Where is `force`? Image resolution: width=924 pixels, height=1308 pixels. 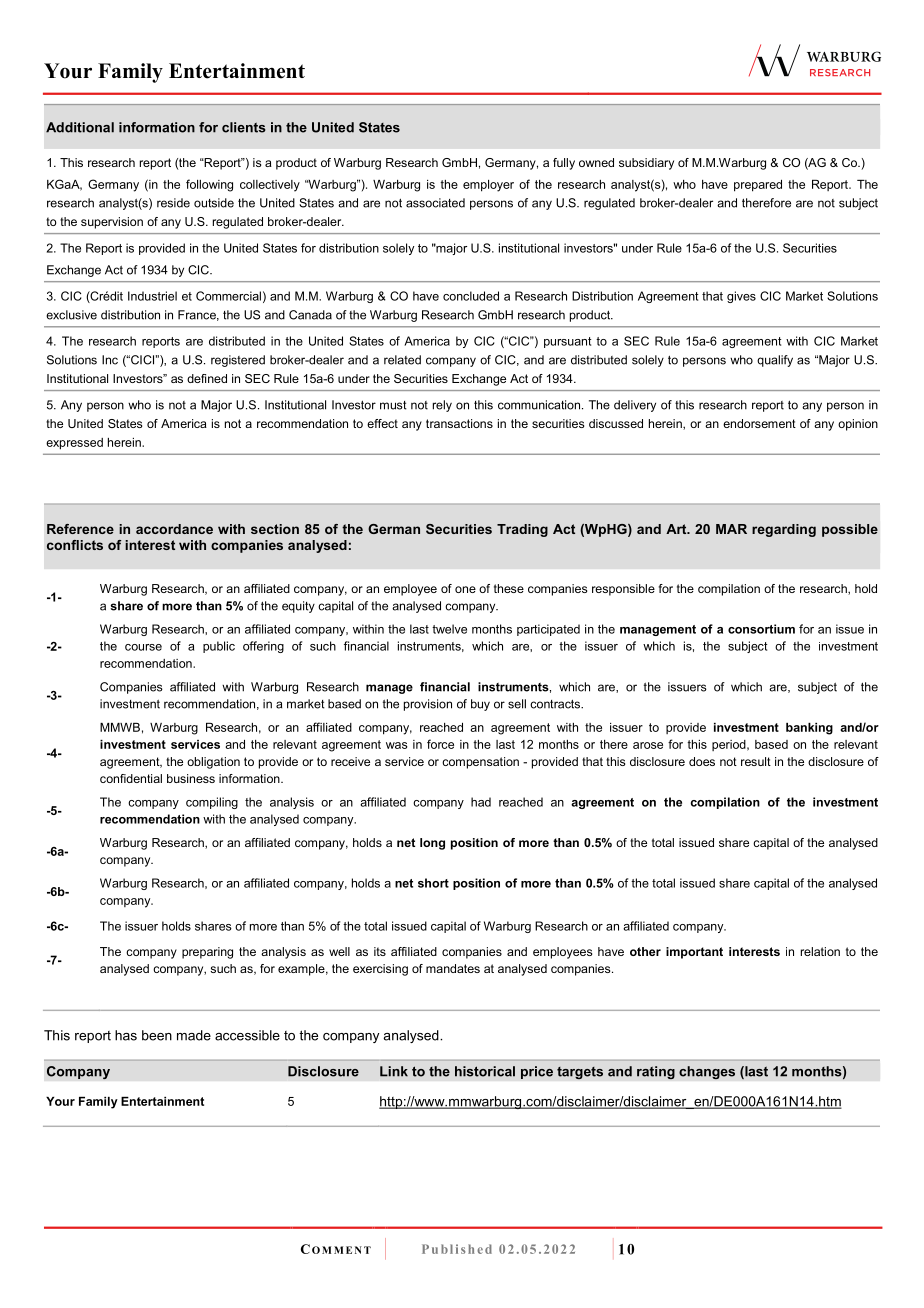
force is located at coordinates (440, 744).
